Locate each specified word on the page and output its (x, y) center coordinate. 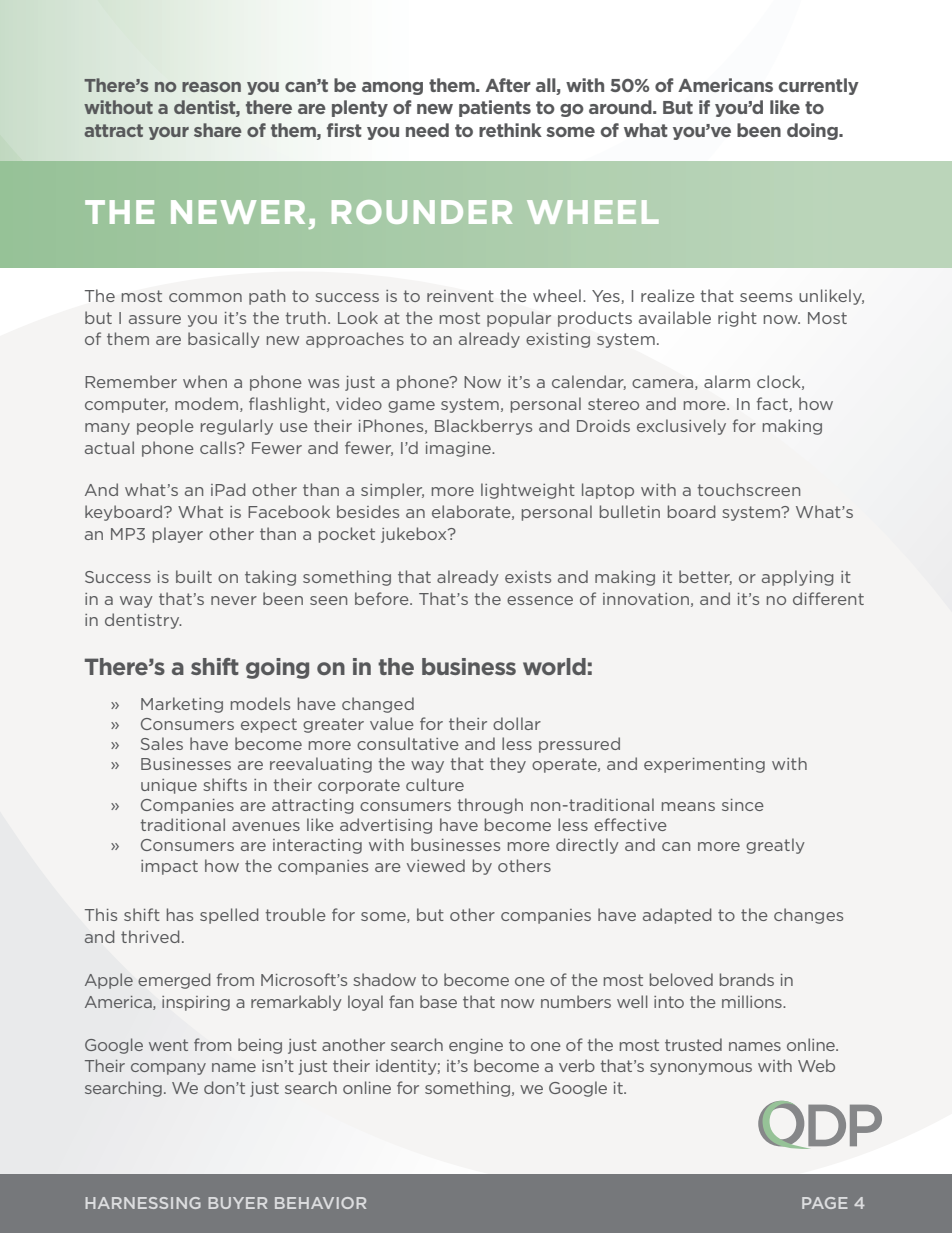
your (169, 133)
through (490, 806)
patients (495, 108)
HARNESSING (143, 1203)
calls (219, 447)
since (743, 805)
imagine (459, 449)
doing (813, 131)
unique (169, 786)
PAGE (825, 1203)
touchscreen (749, 489)
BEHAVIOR (320, 1203)
